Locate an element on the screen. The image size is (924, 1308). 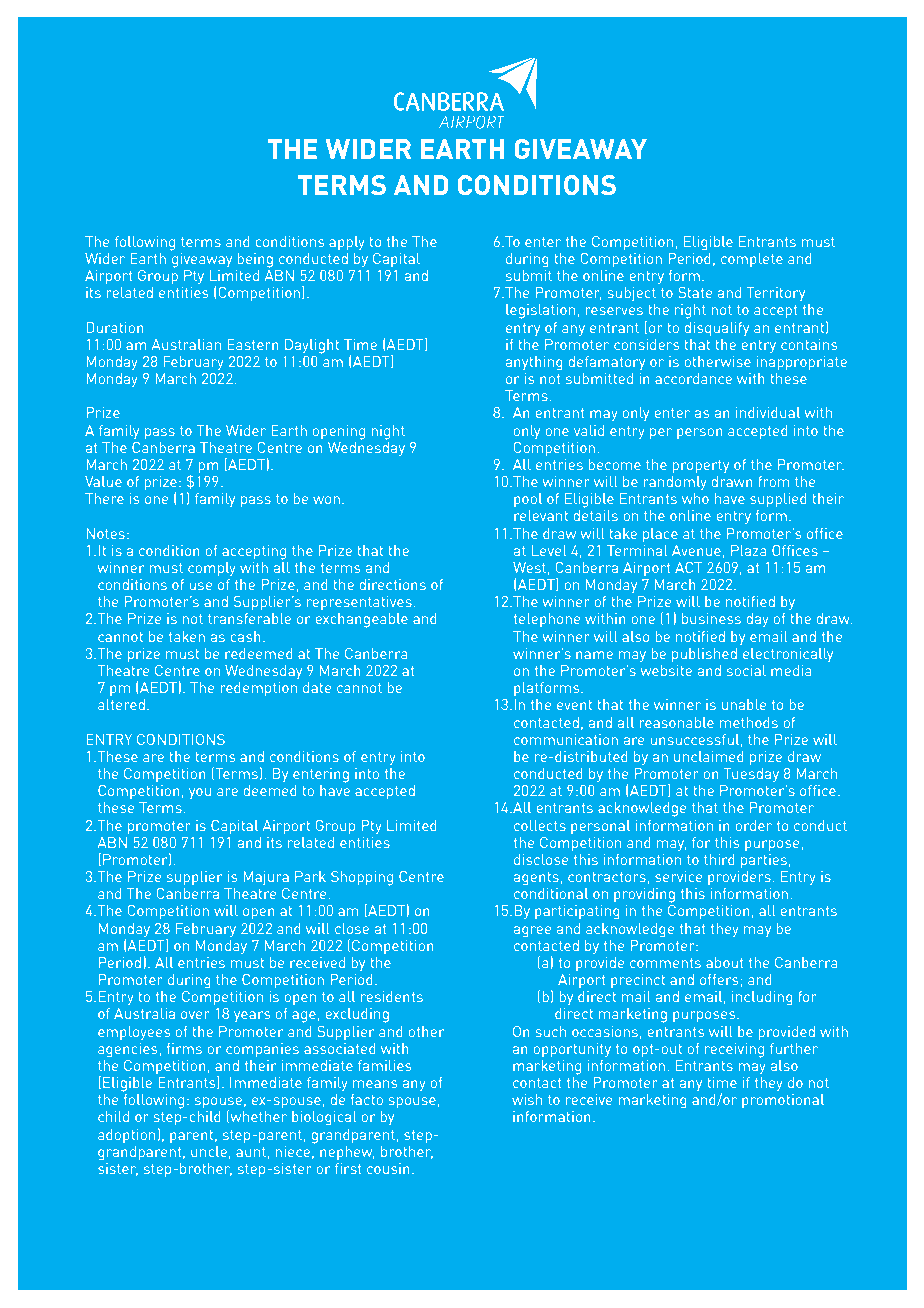
being is located at coordinates (255, 260).
